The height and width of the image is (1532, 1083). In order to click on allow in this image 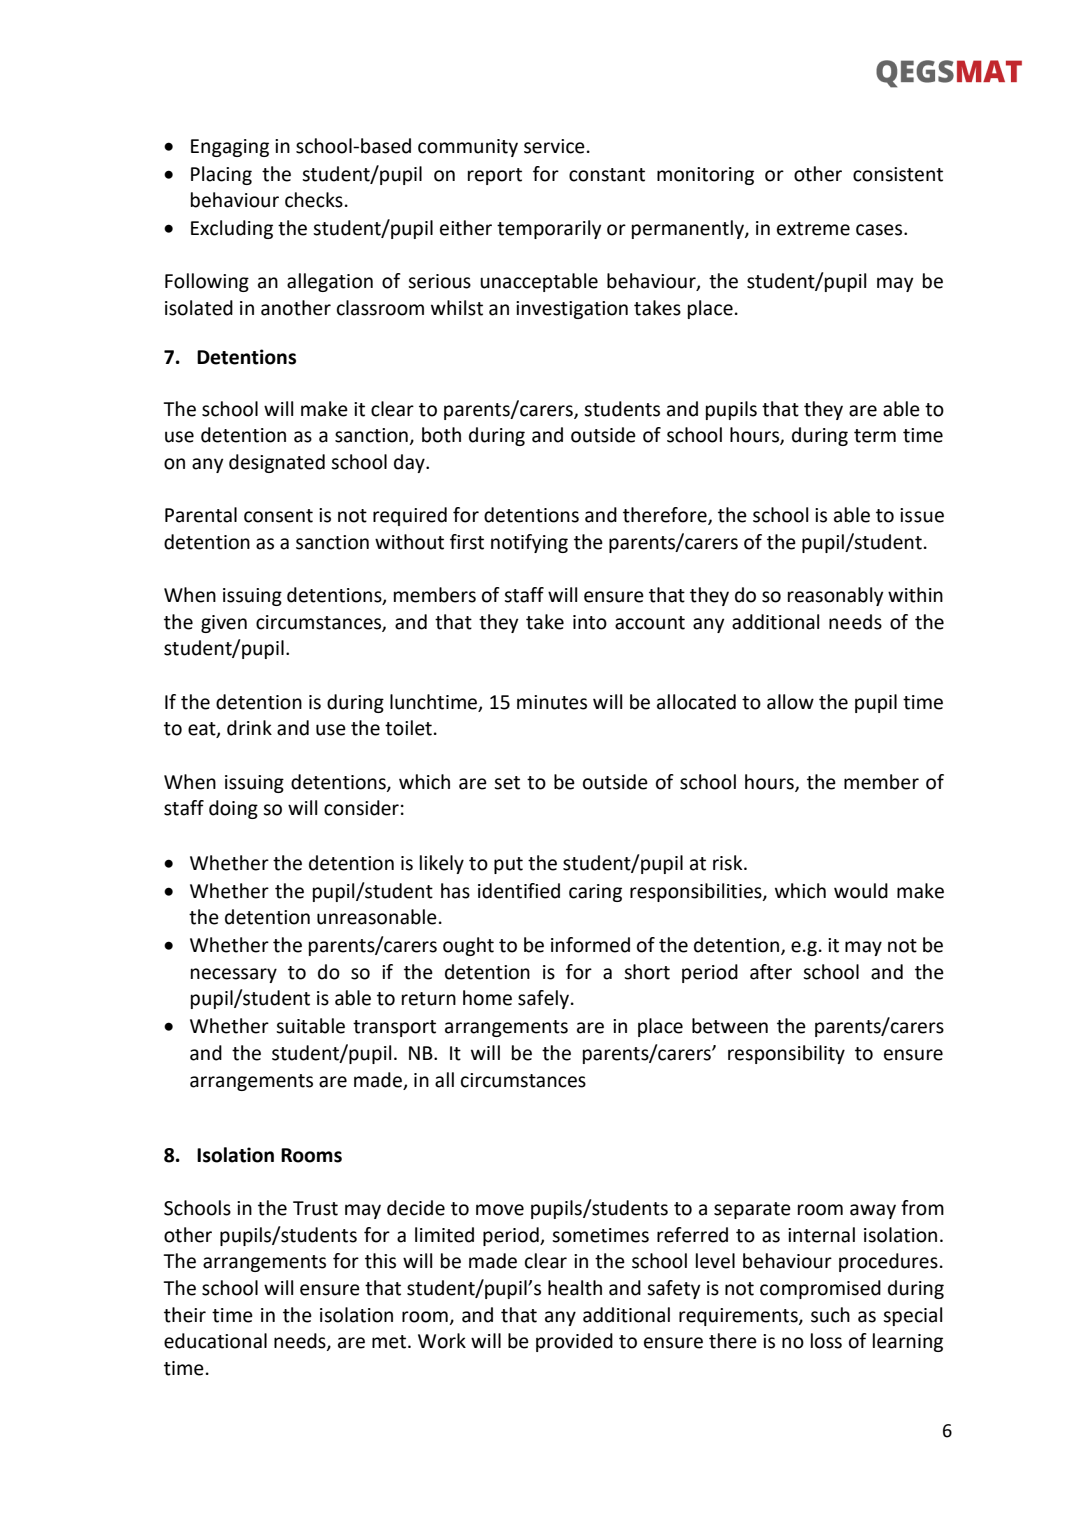, I will do `click(790, 702)`.
